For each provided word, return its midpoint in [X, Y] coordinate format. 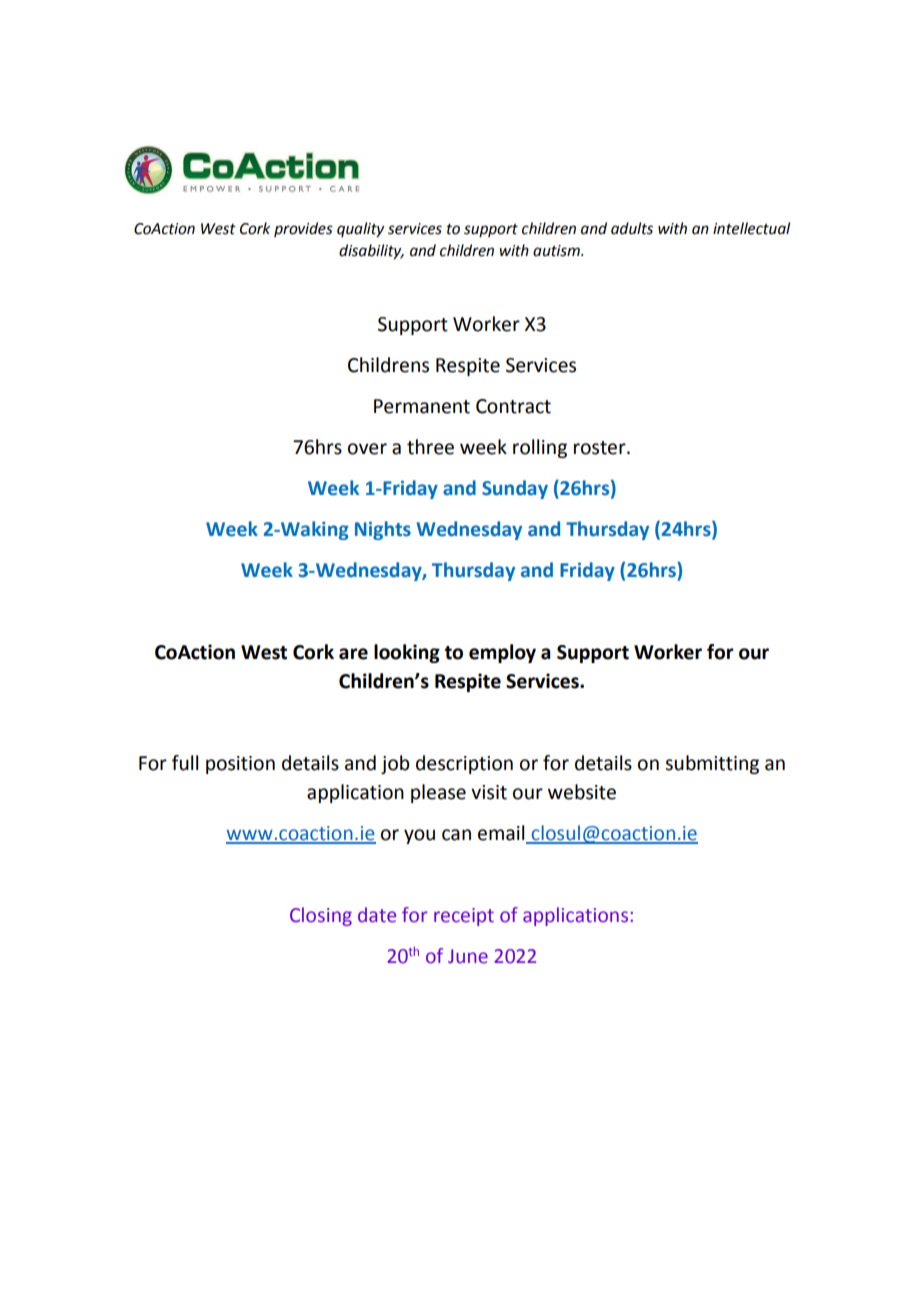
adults [632, 228]
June [468, 956]
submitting [712, 764]
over [367, 449]
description [464, 764]
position [240, 765]
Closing [321, 916]
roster [601, 448]
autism [557, 251]
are [353, 654]
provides [303, 229]
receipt [464, 917]
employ [502, 653]
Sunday [515, 489]
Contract [513, 406]
